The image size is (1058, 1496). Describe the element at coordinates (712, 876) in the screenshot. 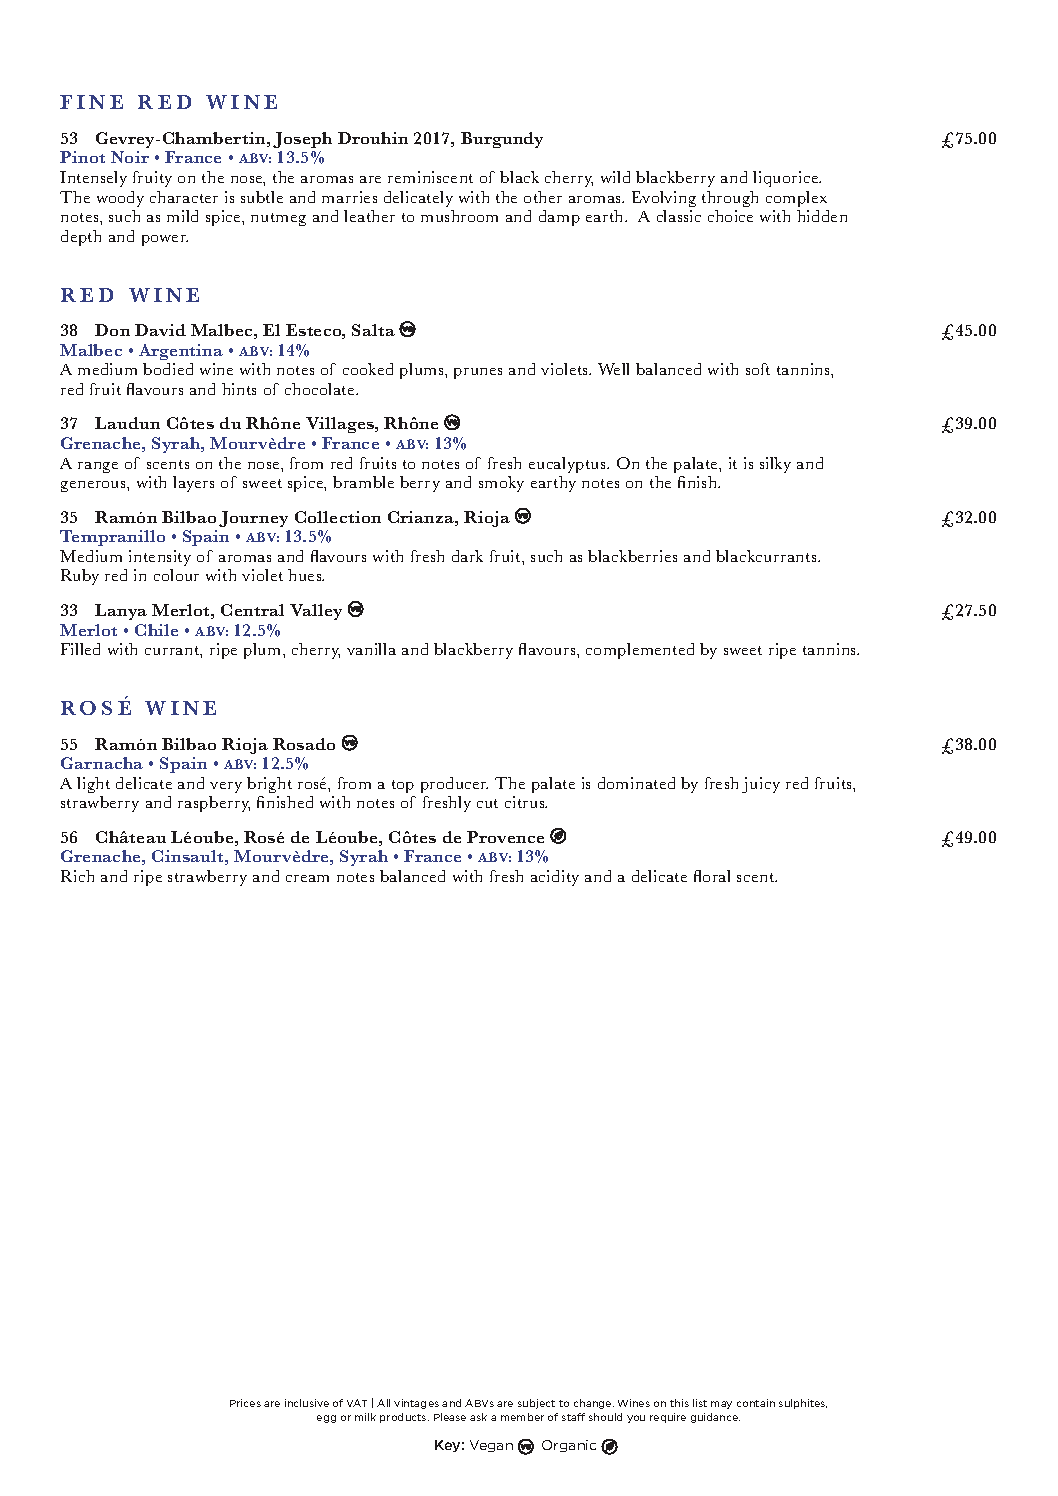

I see `floral` at that location.
